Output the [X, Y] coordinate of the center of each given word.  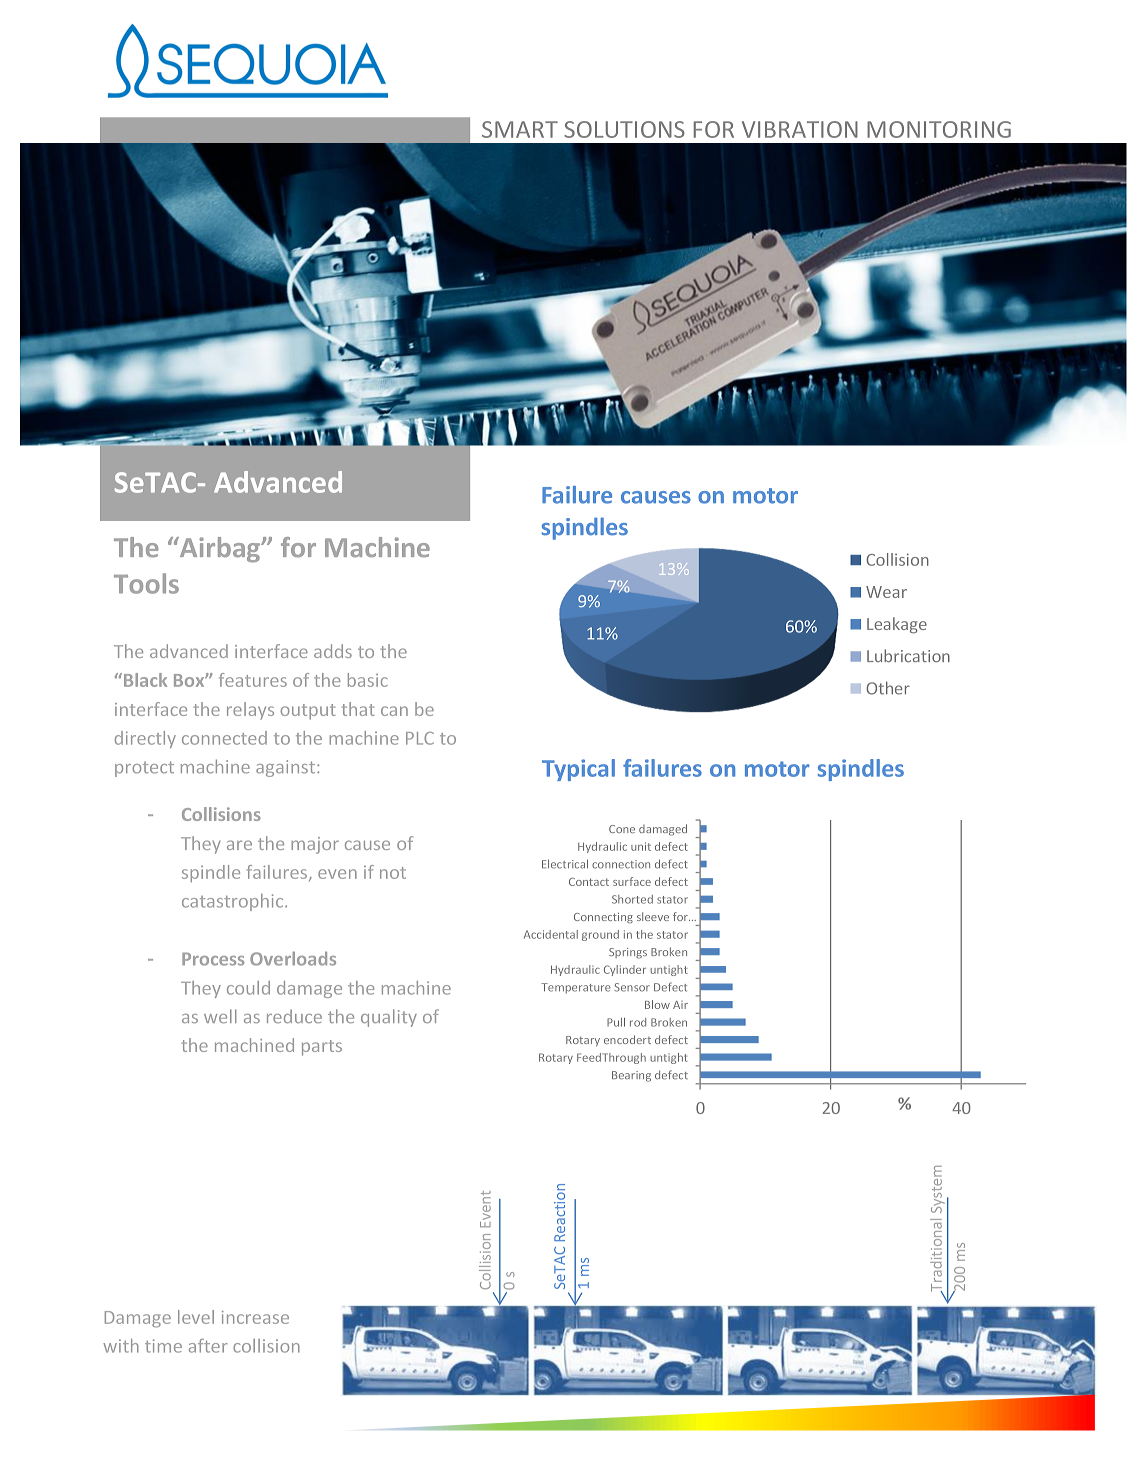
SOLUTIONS [624, 129]
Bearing [631, 1076]
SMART [520, 129]
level [196, 1317]
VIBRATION [800, 129]
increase [255, 1317]
